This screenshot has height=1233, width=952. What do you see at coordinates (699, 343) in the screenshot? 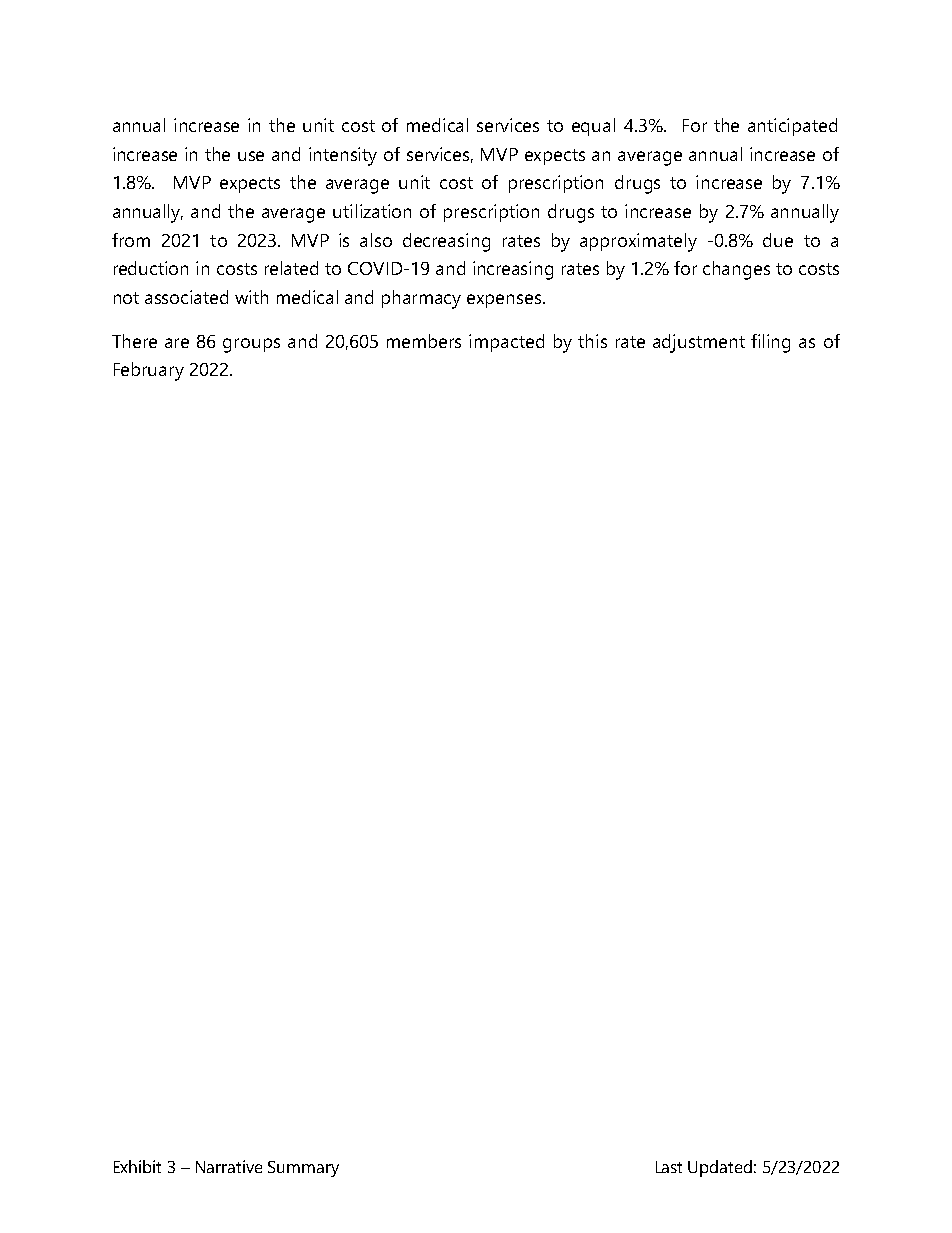
I see `adjustment` at bounding box center [699, 343].
